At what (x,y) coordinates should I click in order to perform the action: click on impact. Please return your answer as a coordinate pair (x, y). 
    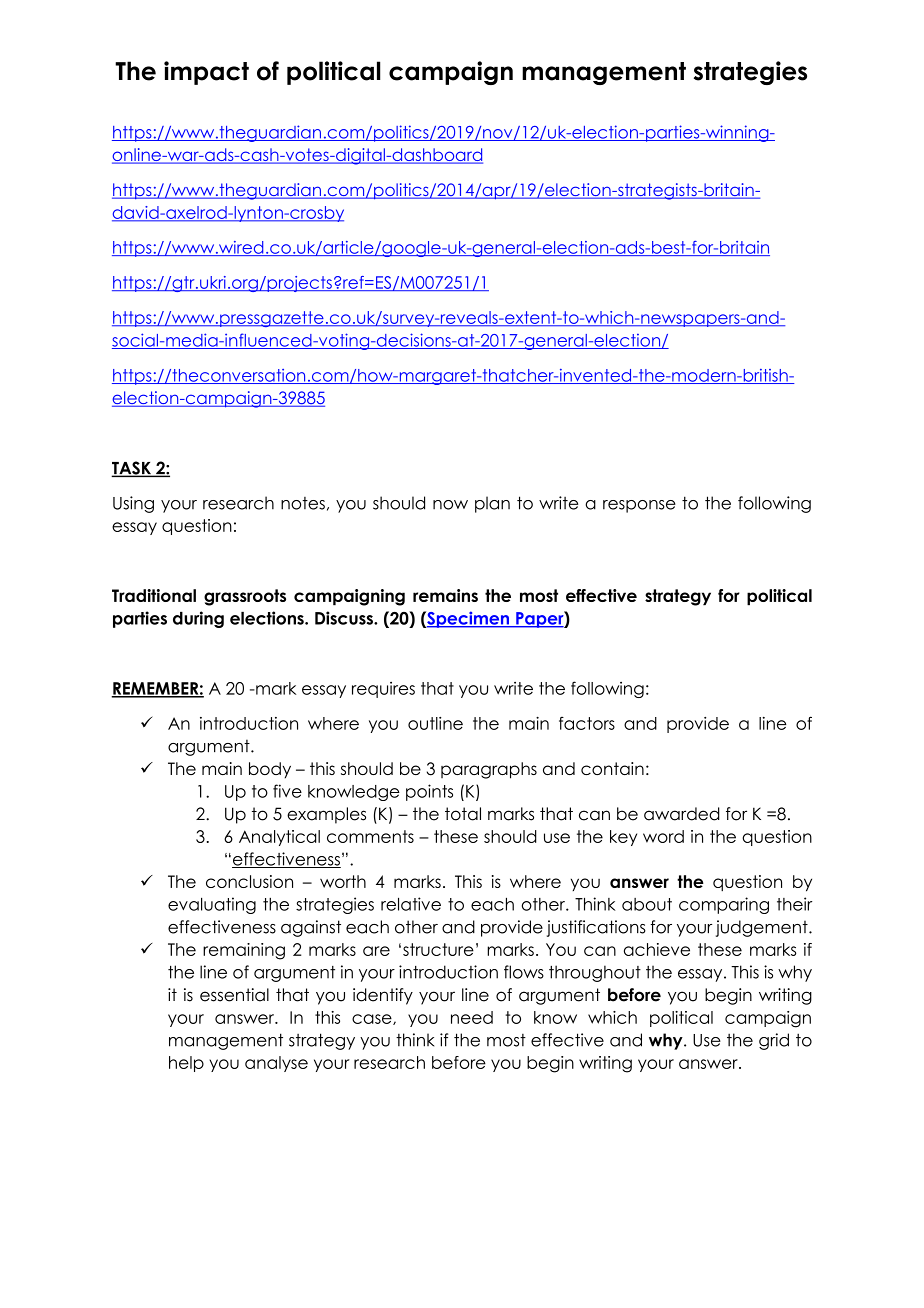
    Looking at the image, I should click on (206, 73).
